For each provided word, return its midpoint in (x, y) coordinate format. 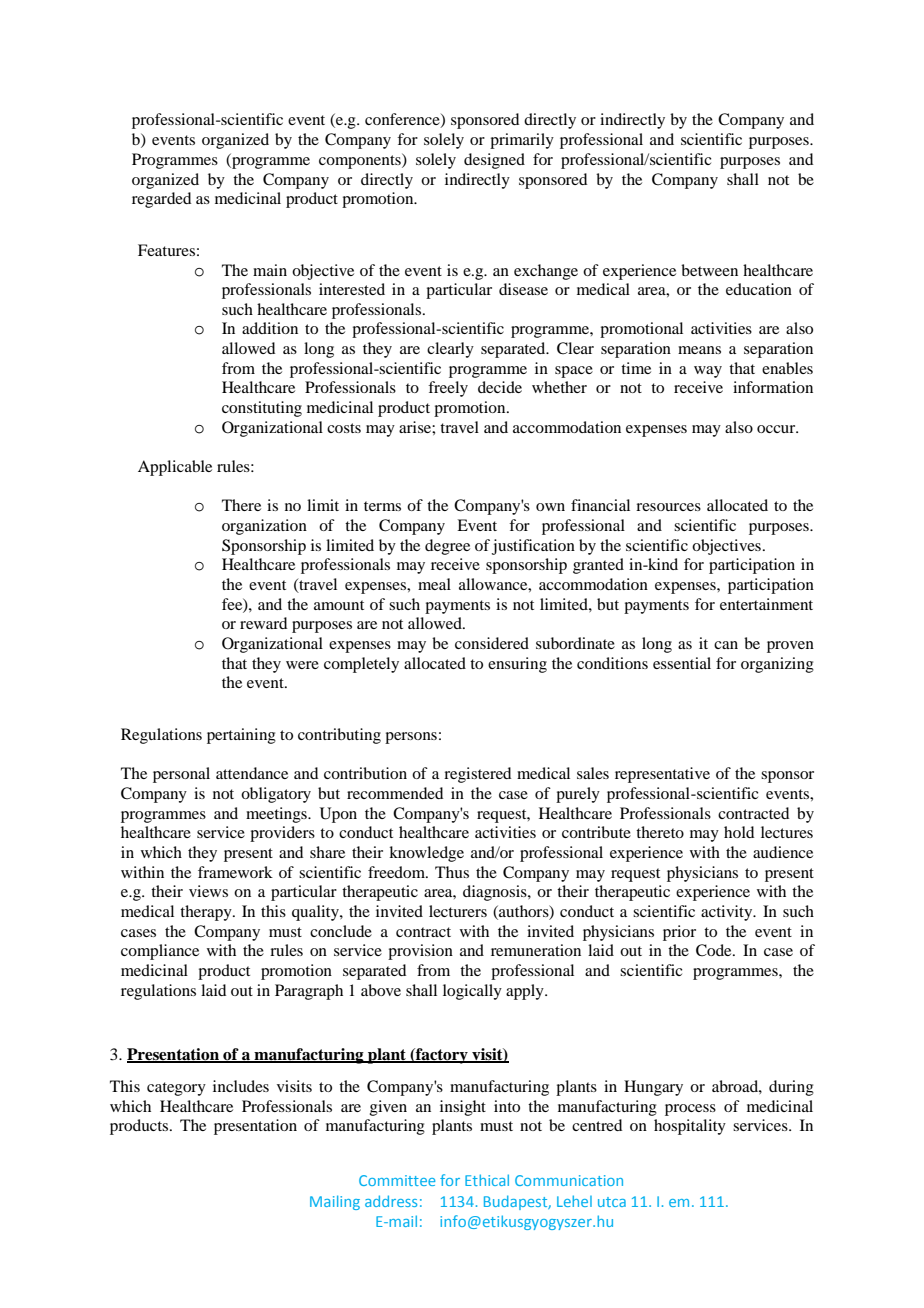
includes (241, 1086)
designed (494, 161)
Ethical (487, 1180)
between (709, 270)
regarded (161, 200)
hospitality (690, 1127)
